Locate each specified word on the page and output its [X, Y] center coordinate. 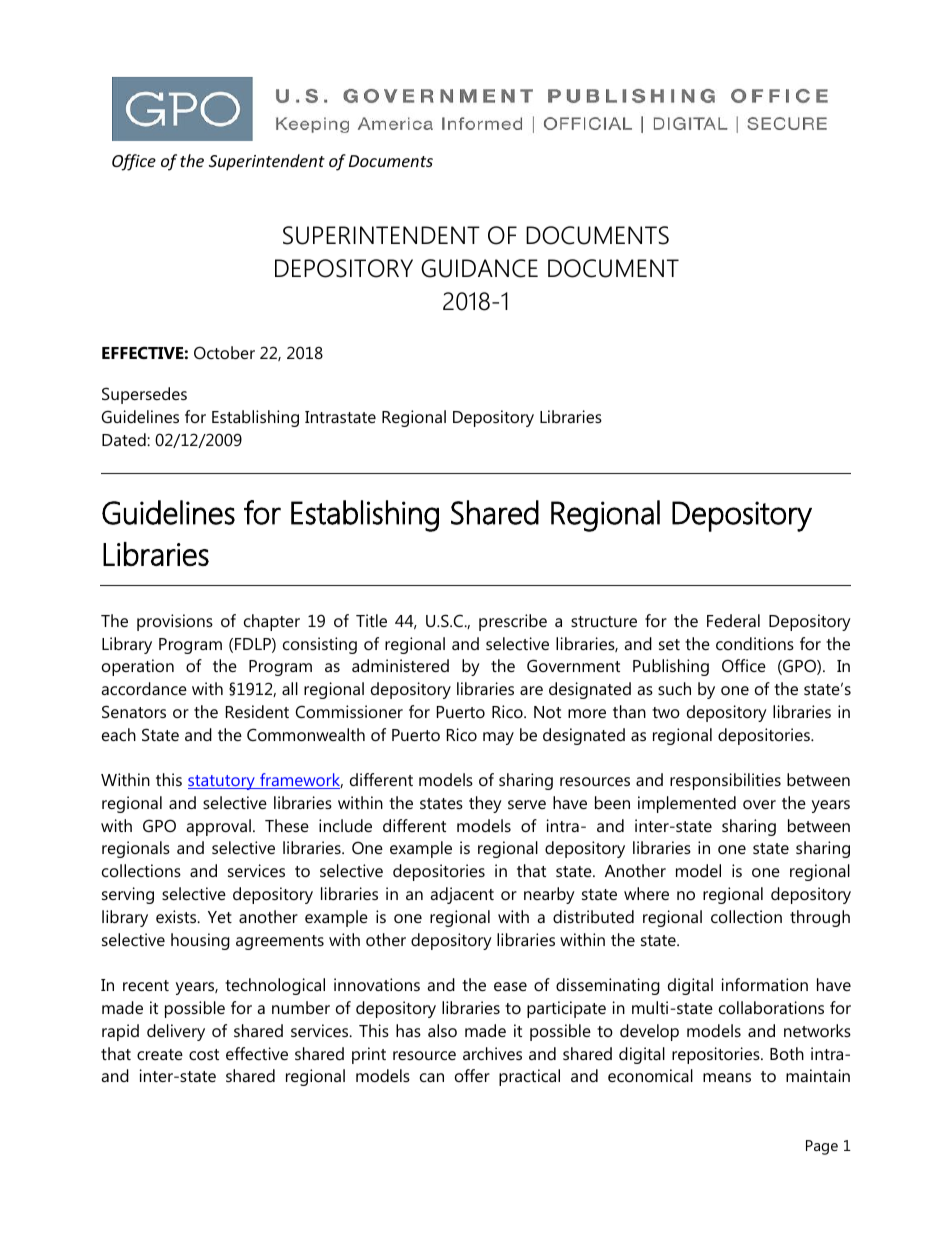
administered [400, 665]
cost [204, 1054]
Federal [733, 620]
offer [472, 1075]
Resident [257, 711]
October [224, 352]
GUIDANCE [479, 268]
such [674, 688]
